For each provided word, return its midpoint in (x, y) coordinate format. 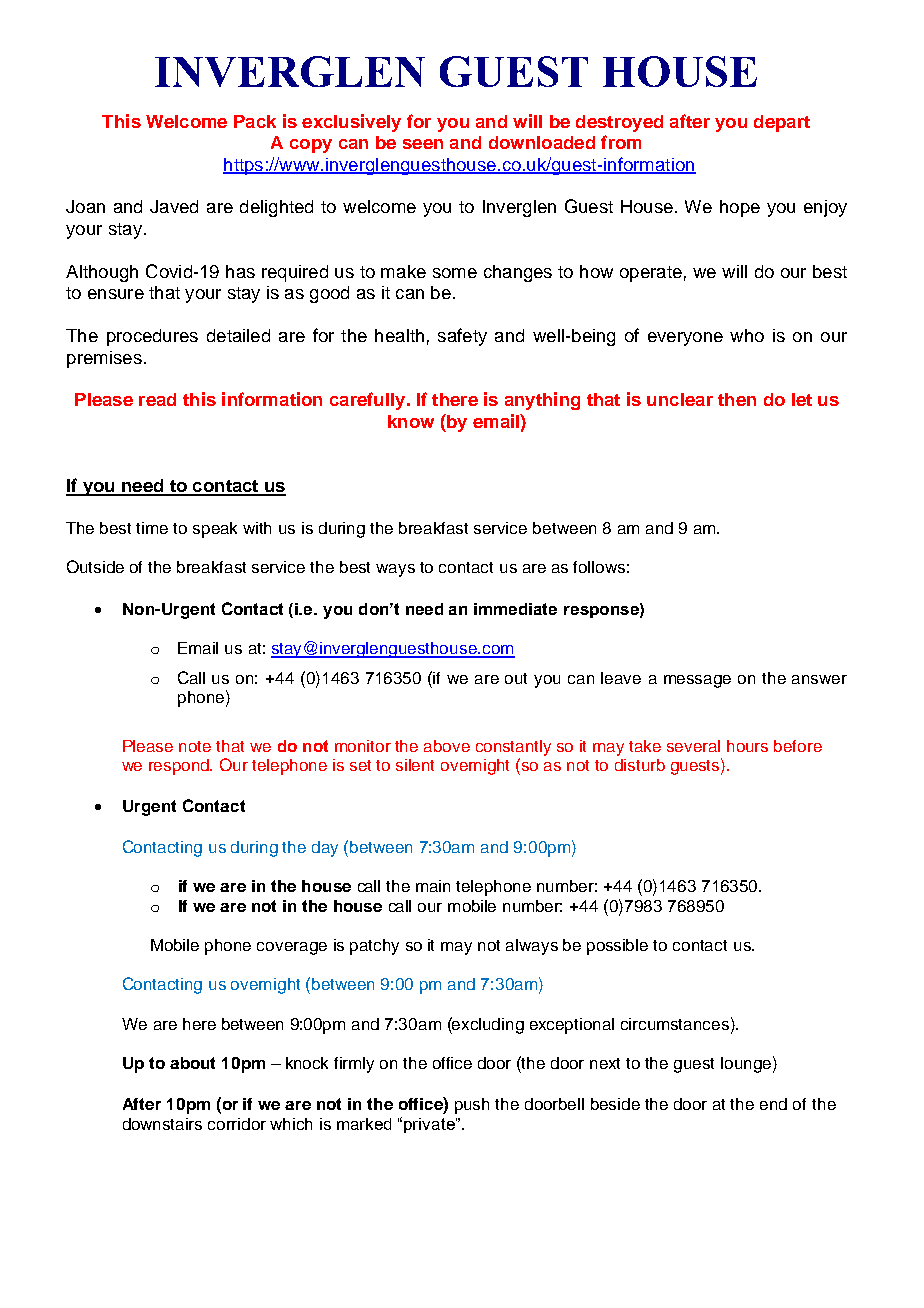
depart (782, 123)
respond (180, 767)
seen (423, 144)
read (157, 399)
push (472, 1106)
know (411, 421)
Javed (174, 206)
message (697, 681)
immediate (515, 609)
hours (747, 746)
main (433, 886)
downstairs (162, 1124)
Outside (95, 566)
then (737, 399)
